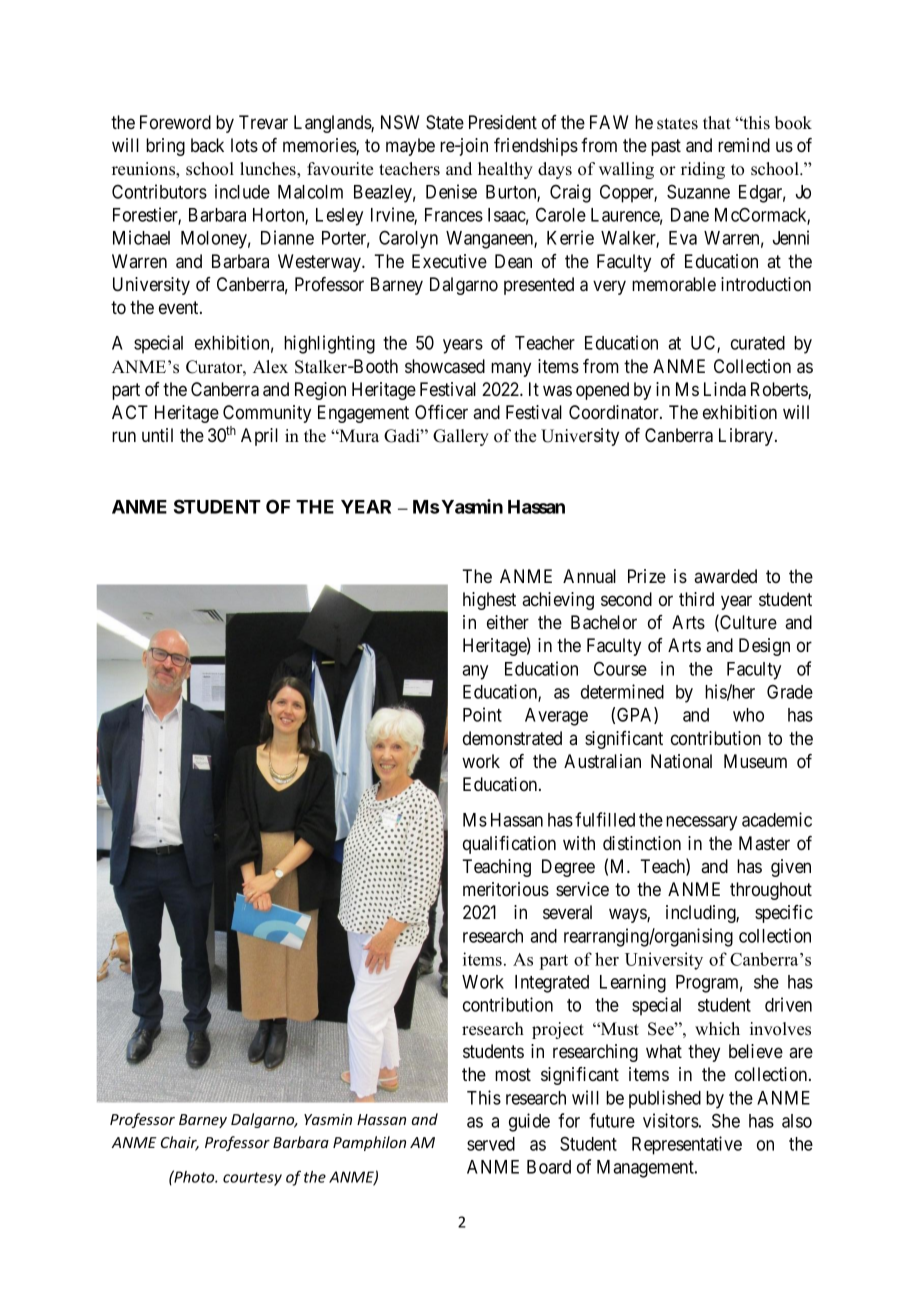  What do you see at coordinates (180, 1143) in the document?
I see `Chair` at bounding box center [180, 1143].
